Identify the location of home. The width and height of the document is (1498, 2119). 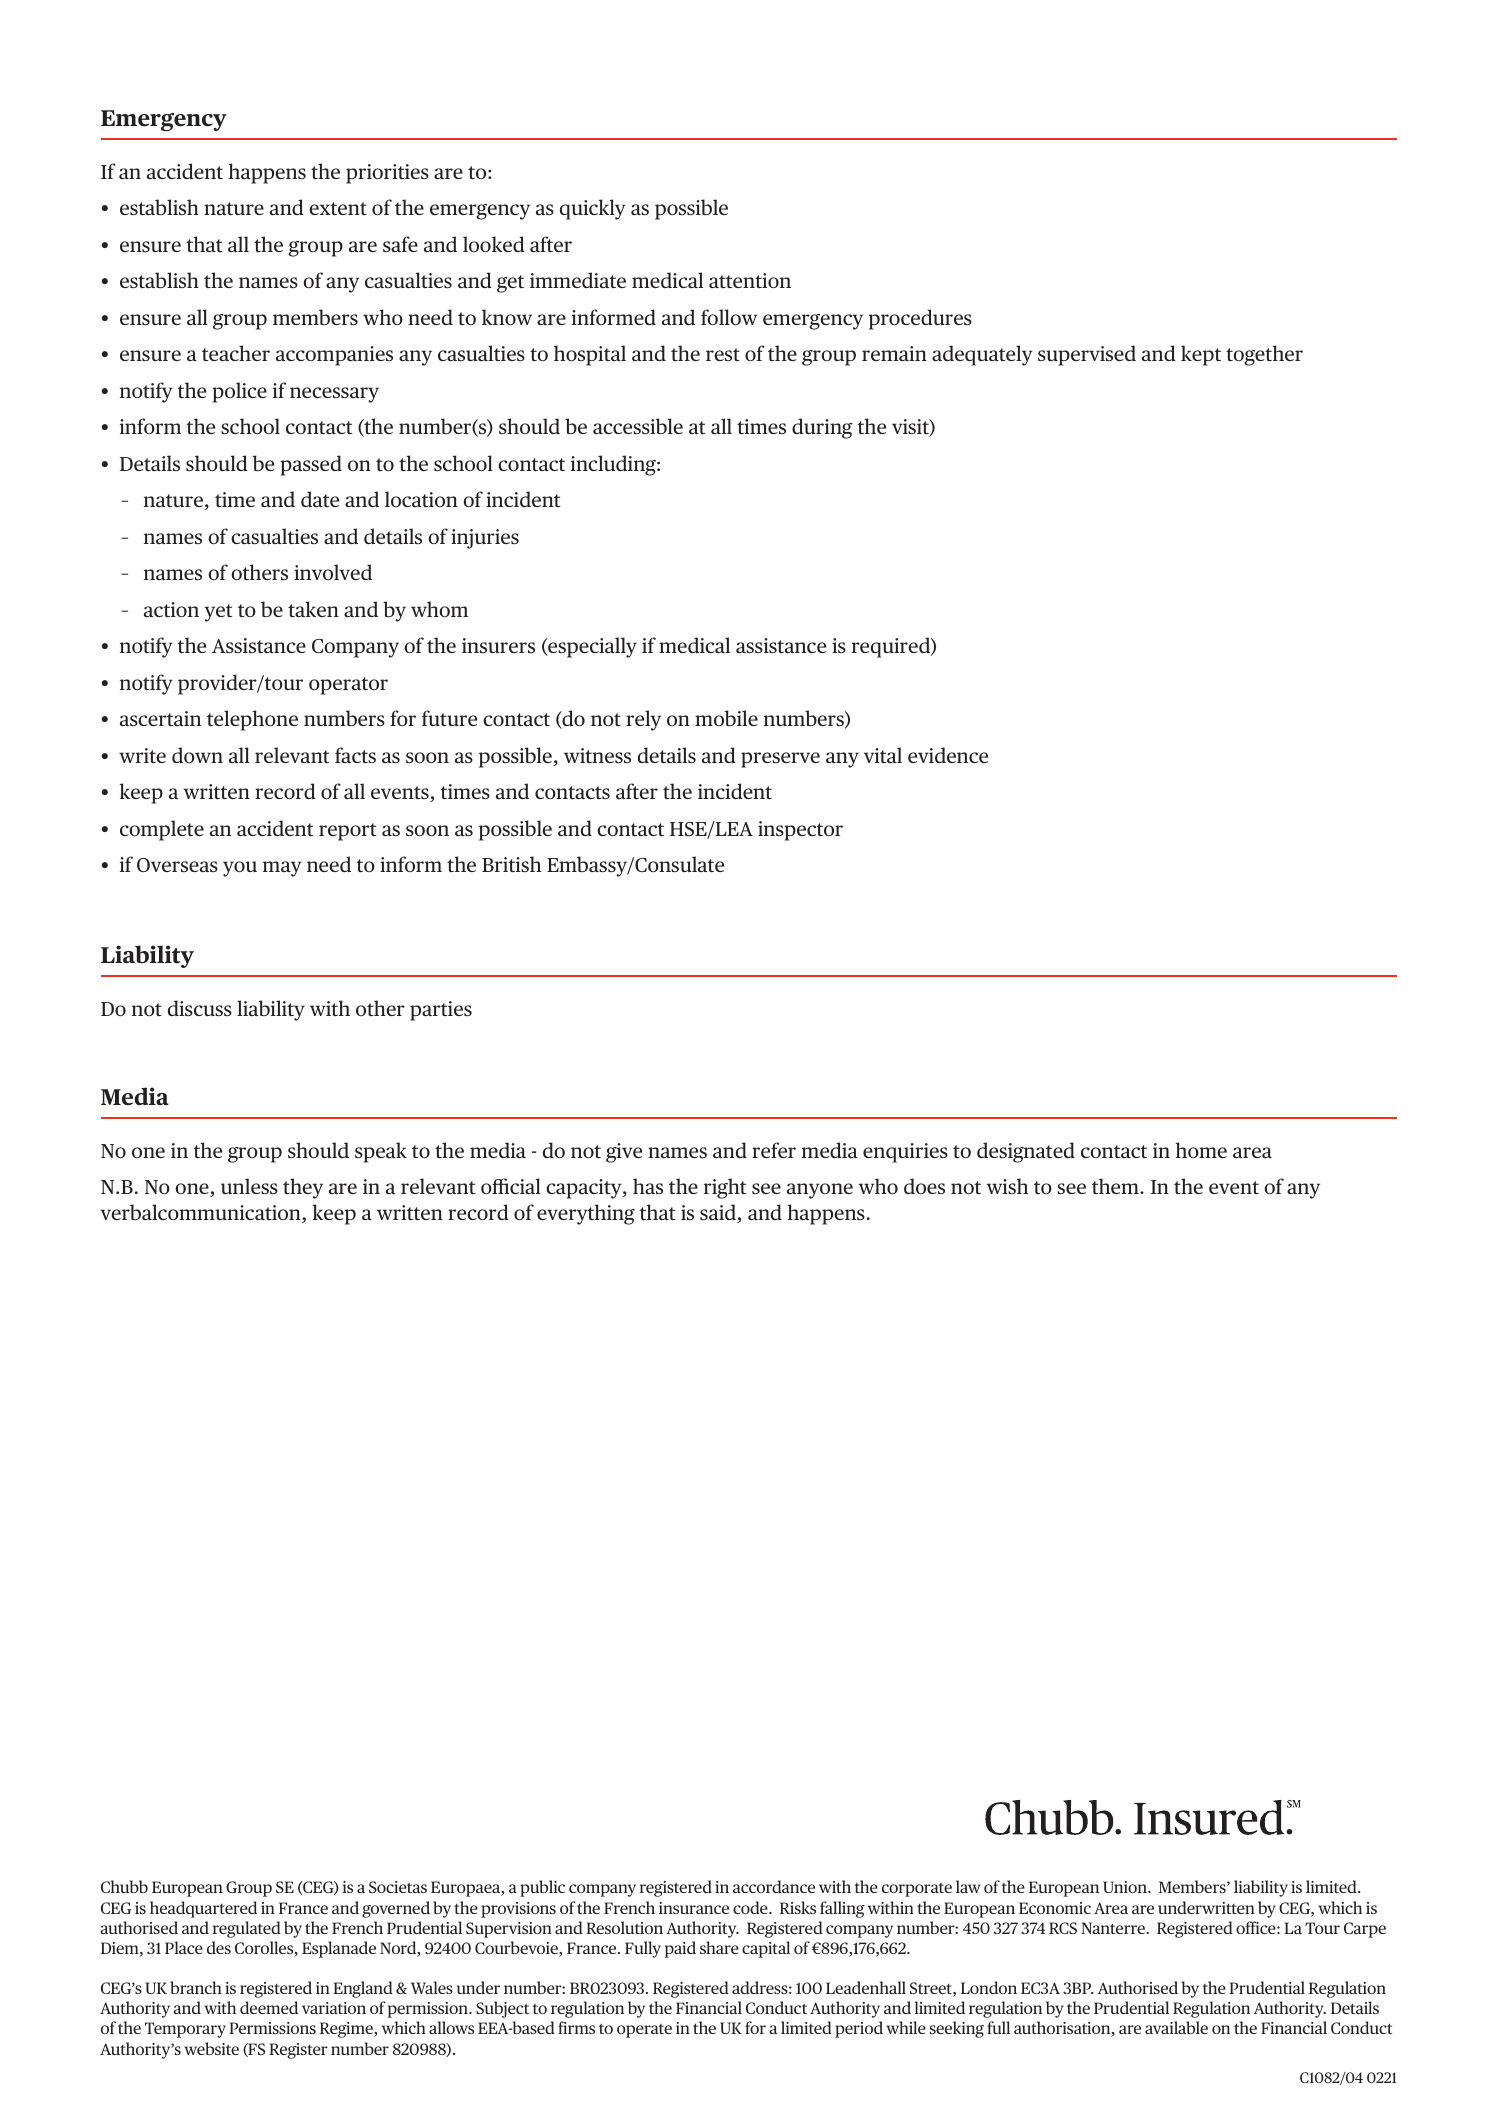
(1201, 1150).
